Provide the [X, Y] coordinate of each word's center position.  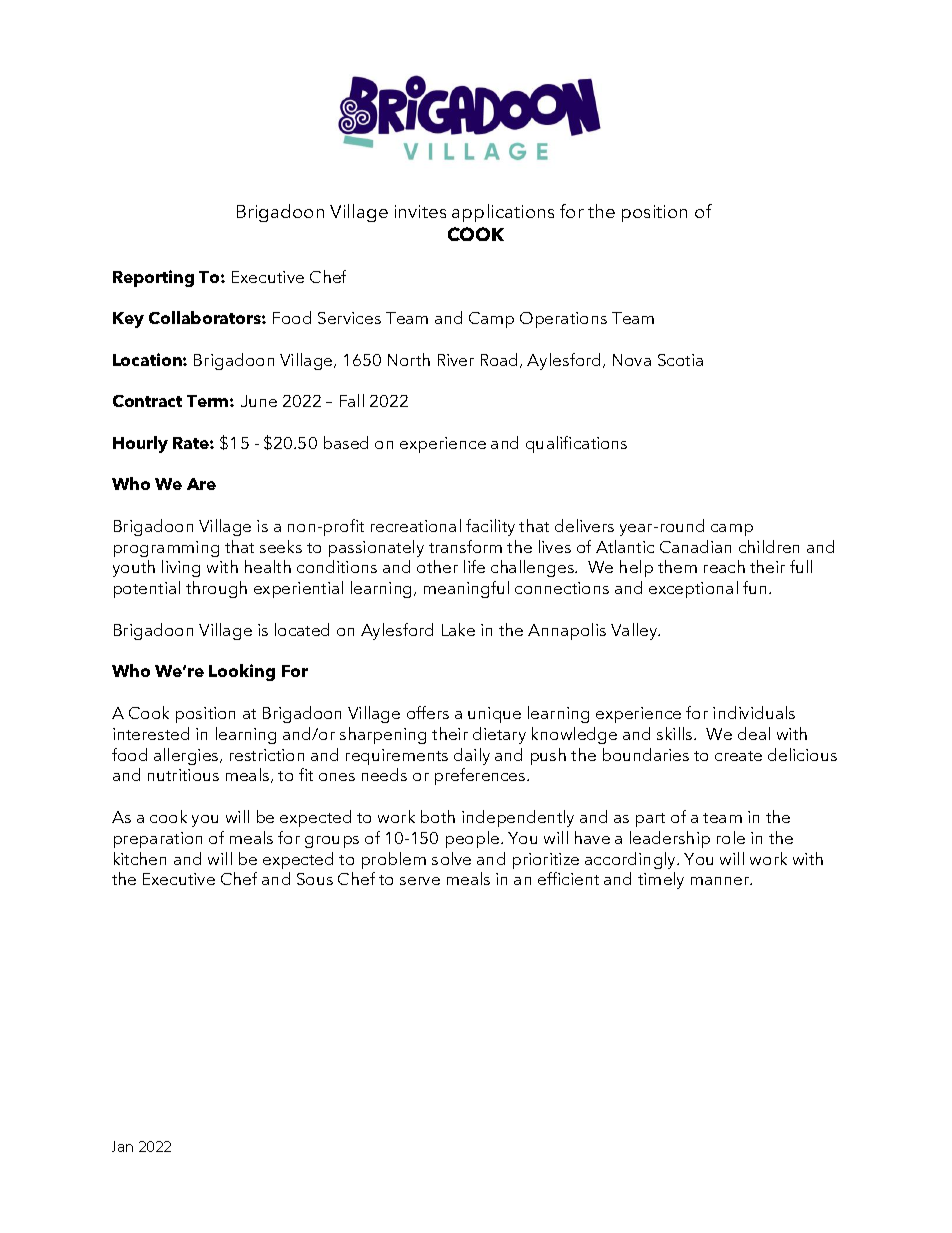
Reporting [153, 278]
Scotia [680, 360]
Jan [122, 1146]
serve [420, 881]
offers [428, 712]
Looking [242, 672]
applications [503, 213]
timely [661, 880]
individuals [754, 712]
